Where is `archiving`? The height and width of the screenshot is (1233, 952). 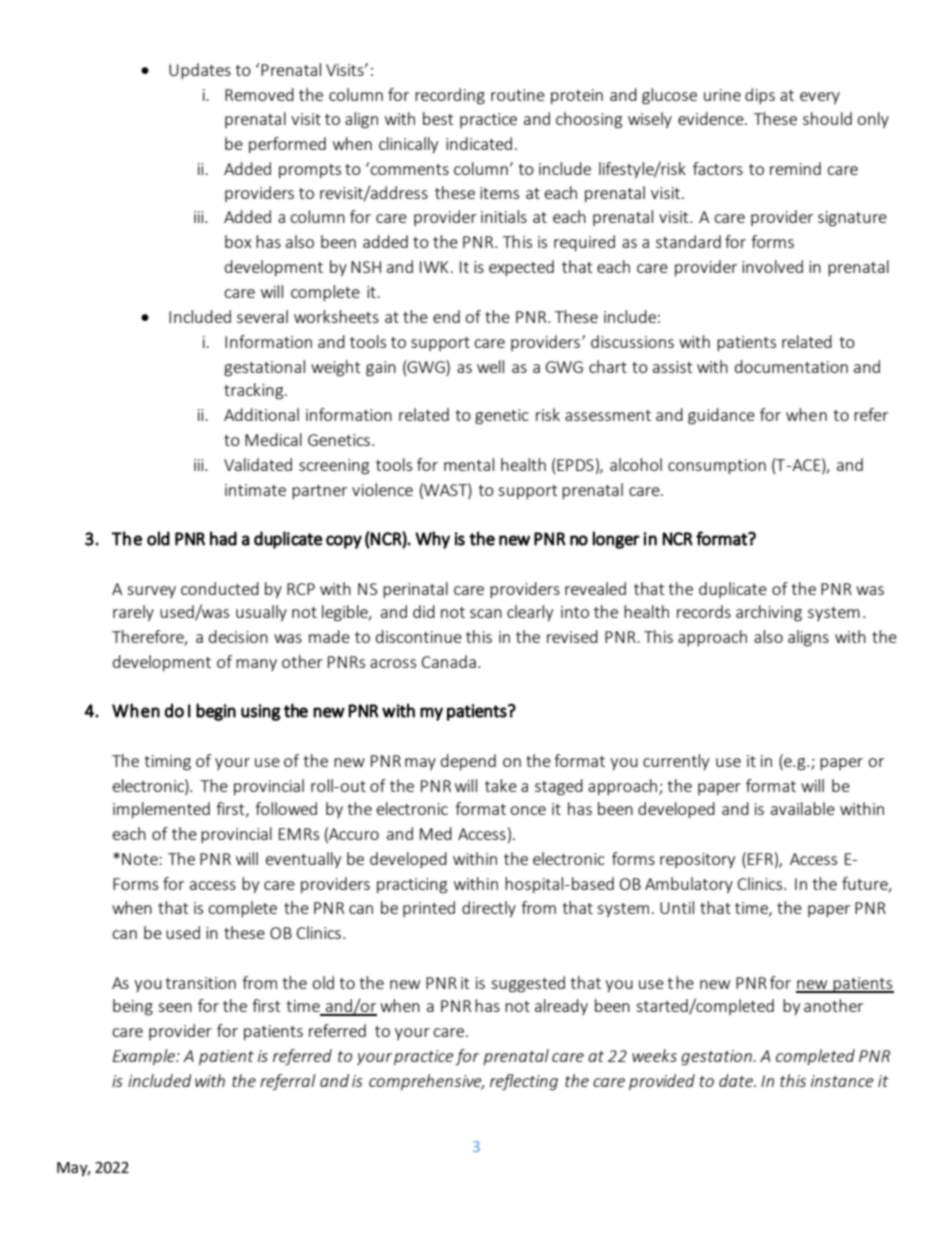
archiving is located at coordinates (769, 613).
